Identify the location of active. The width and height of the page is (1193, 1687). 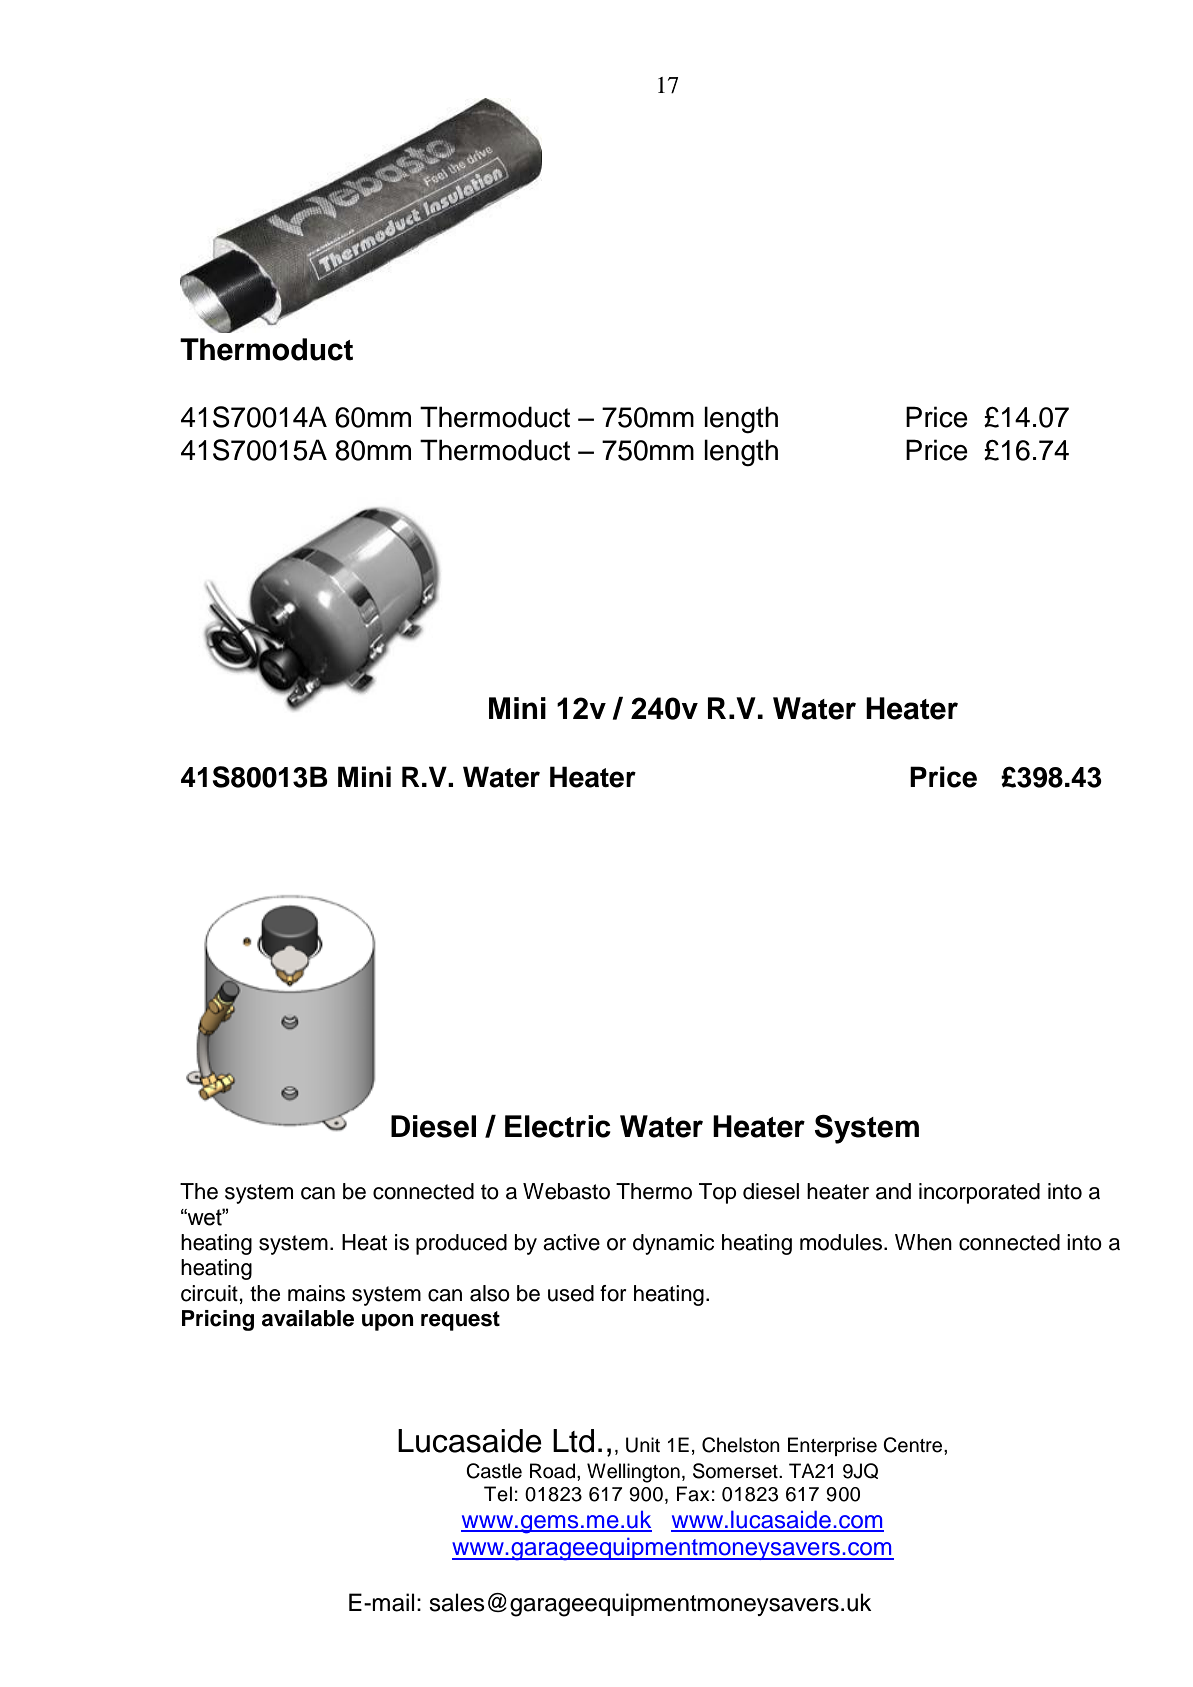
(571, 1242).
